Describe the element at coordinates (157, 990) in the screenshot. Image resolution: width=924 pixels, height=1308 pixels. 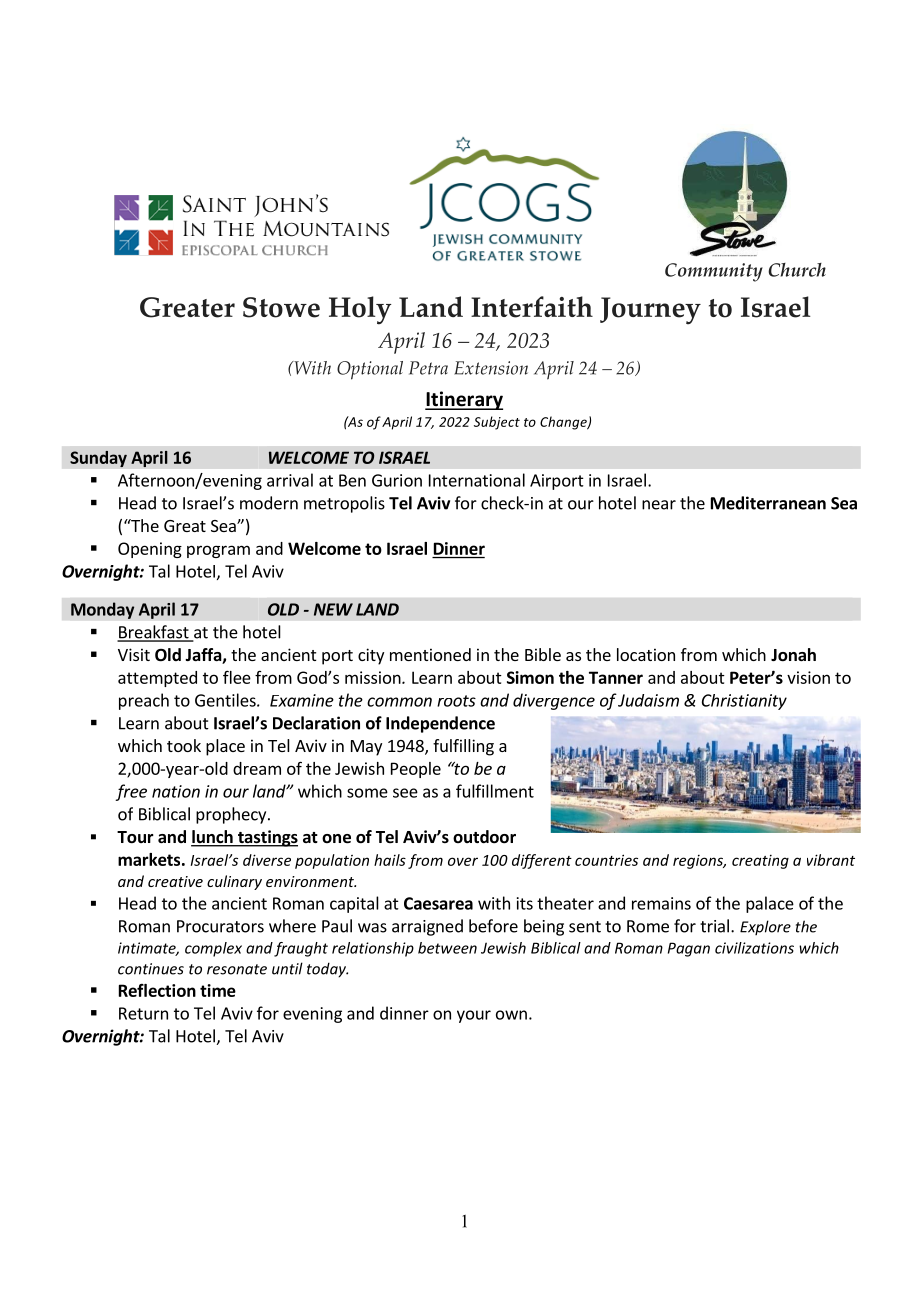
I see `Reflection` at that location.
